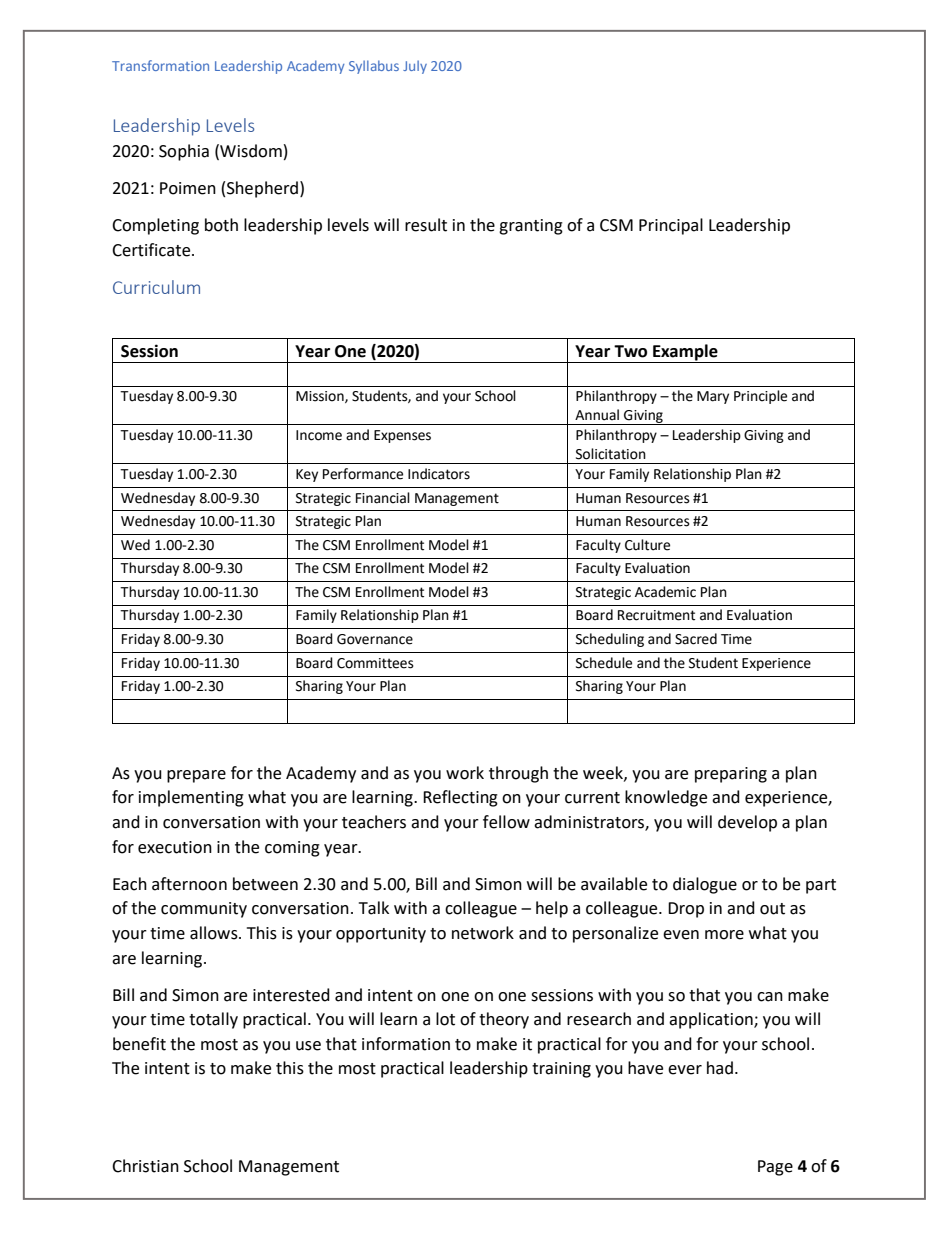  What do you see at coordinates (375, 639) in the screenshot?
I see `Governance` at bounding box center [375, 639].
